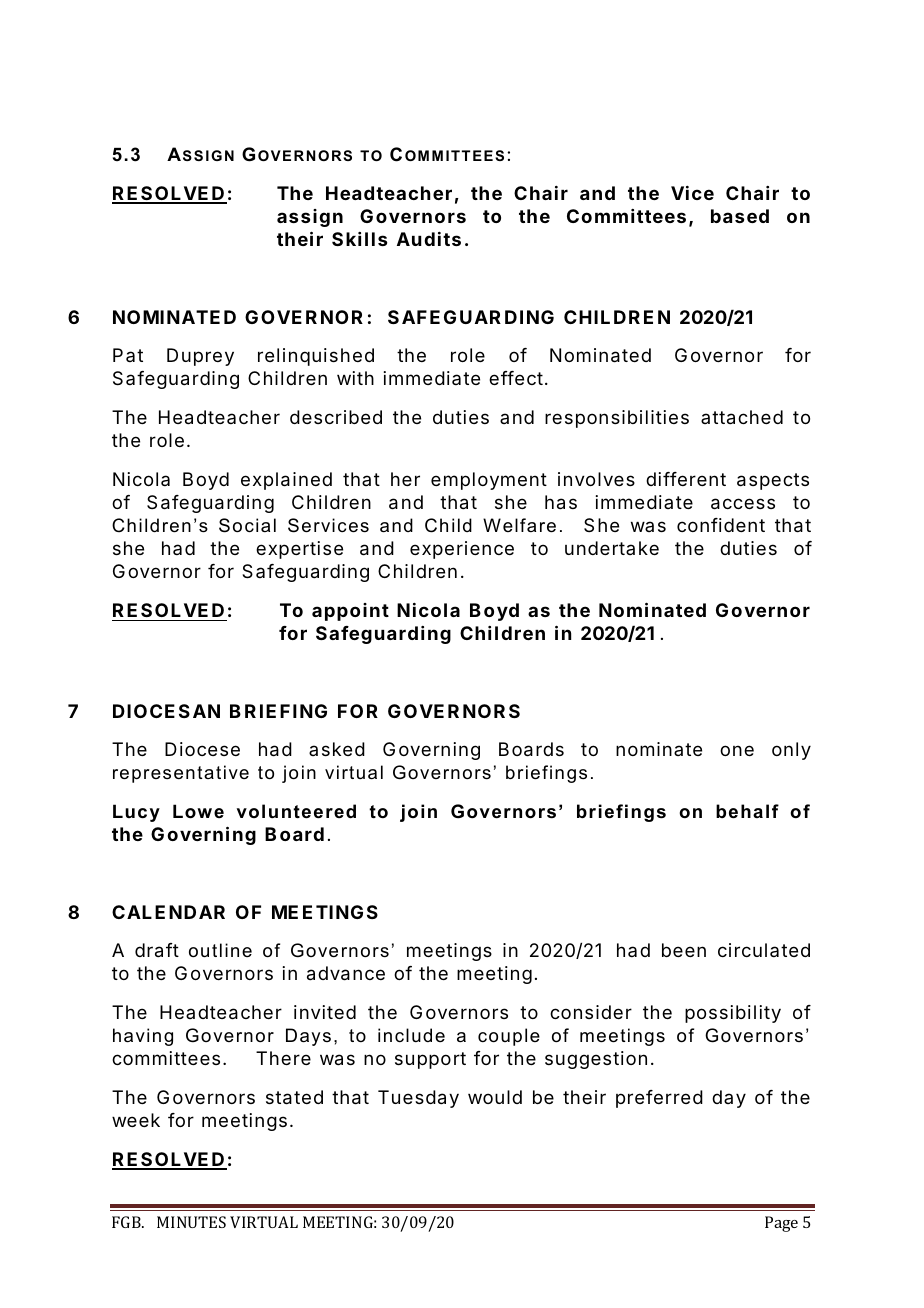 This document has width=924, height=1308. Describe the element at coordinates (220, 950) in the document. I see `outline` at that location.
